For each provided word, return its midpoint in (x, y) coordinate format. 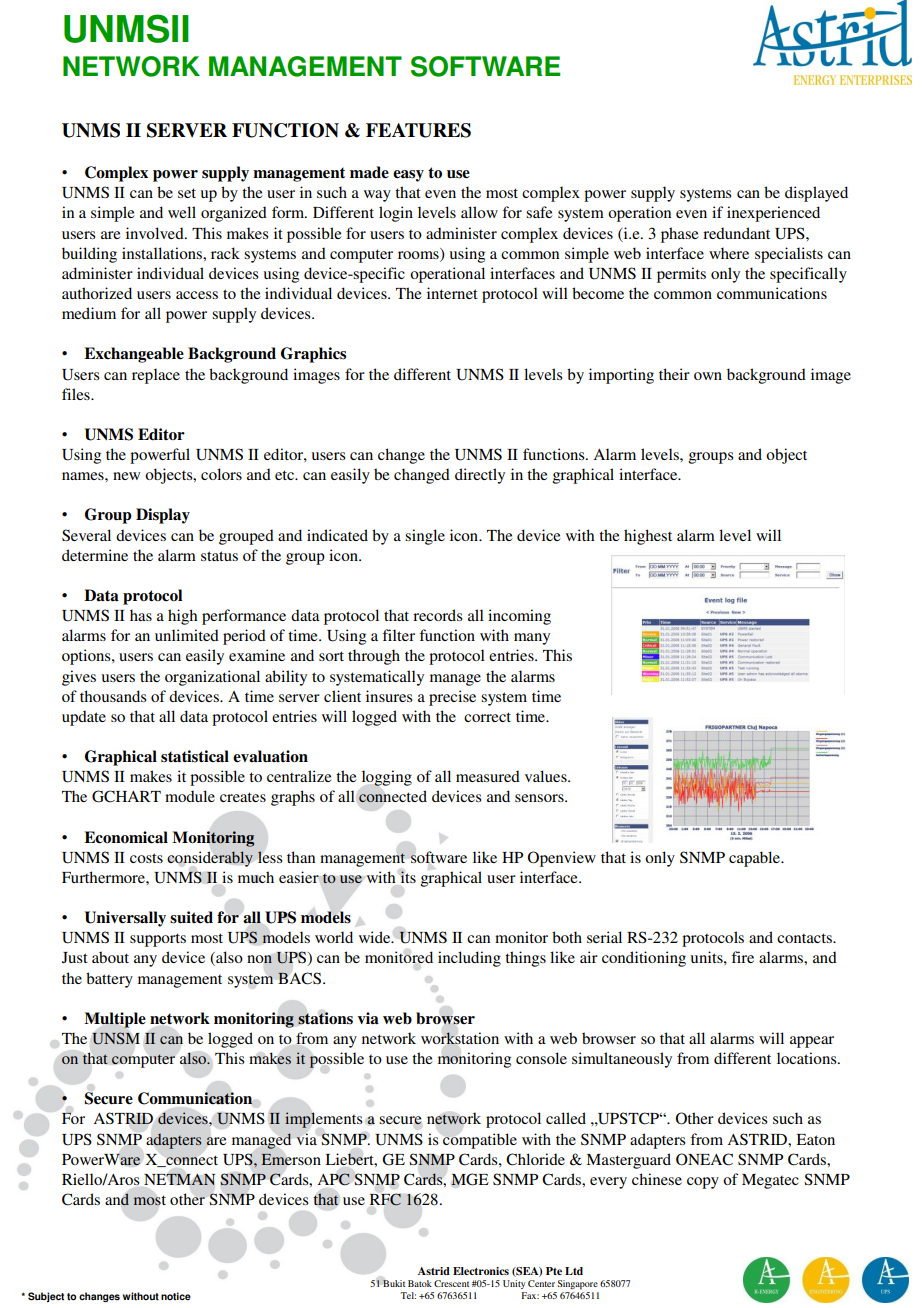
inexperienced (773, 214)
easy (408, 176)
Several (86, 535)
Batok (420, 1283)
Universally (125, 919)
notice (176, 1296)
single (425, 537)
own (708, 376)
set (187, 193)
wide (376, 937)
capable (756, 859)
